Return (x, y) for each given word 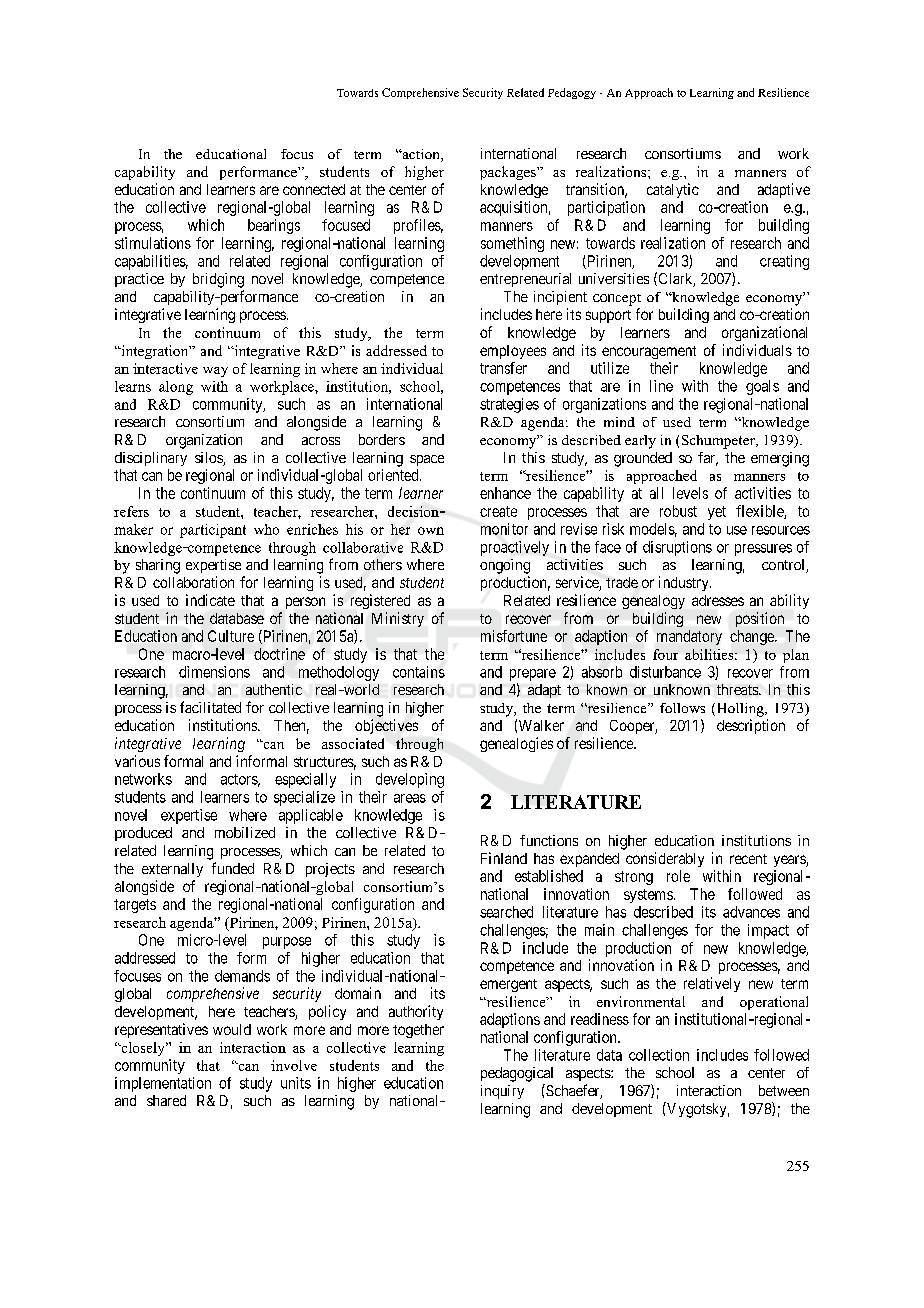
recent (748, 859)
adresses (718, 600)
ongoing (505, 566)
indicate (210, 600)
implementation (163, 1084)
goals (762, 387)
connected (314, 189)
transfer (503, 368)
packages (509, 173)
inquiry (502, 1092)
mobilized (245, 832)
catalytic (673, 190)
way (215, 372)
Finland (504, 858)
